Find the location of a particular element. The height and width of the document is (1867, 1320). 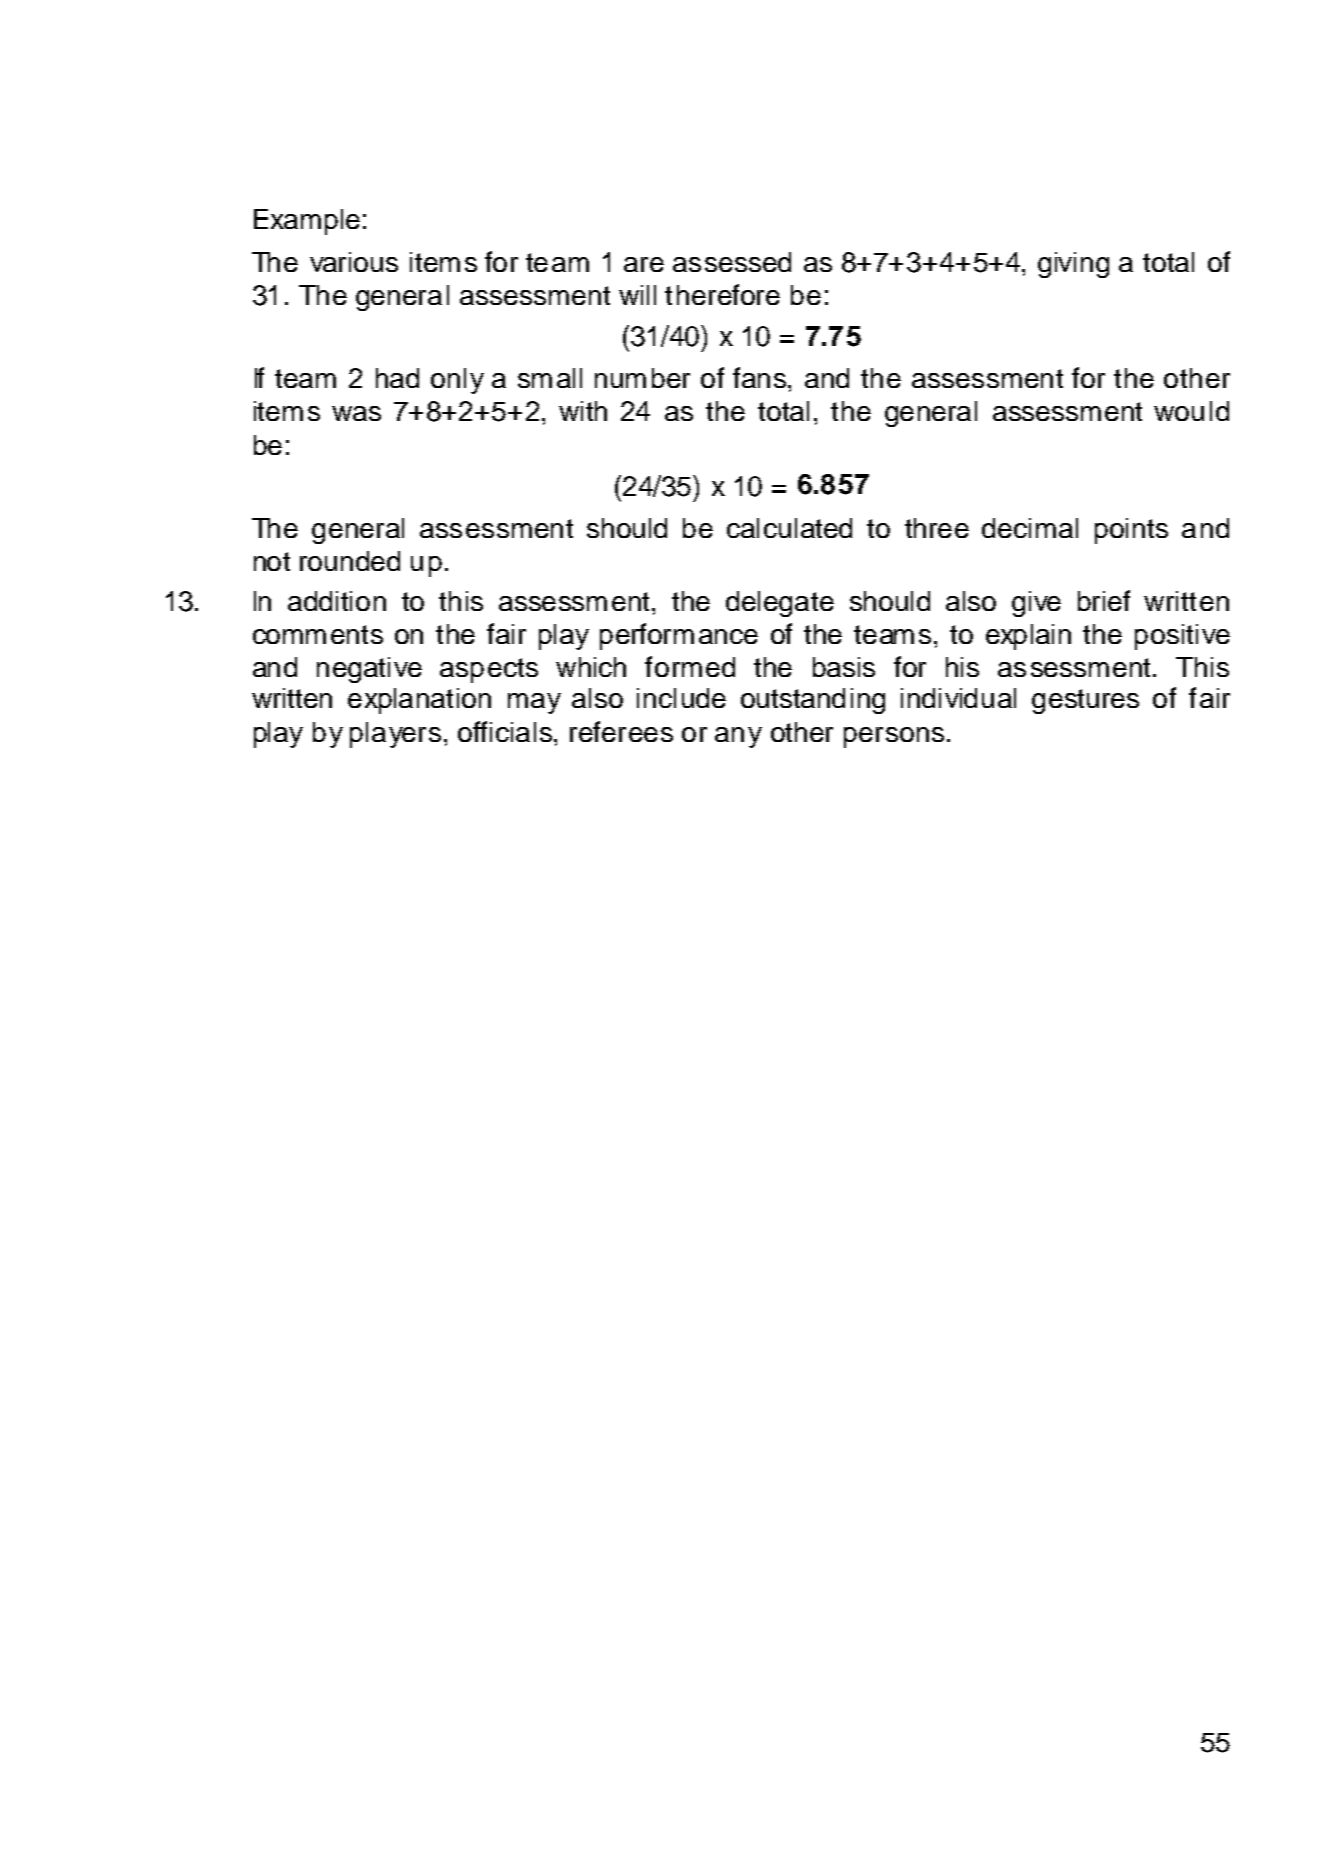

number is located at coordinates (642, 378).
